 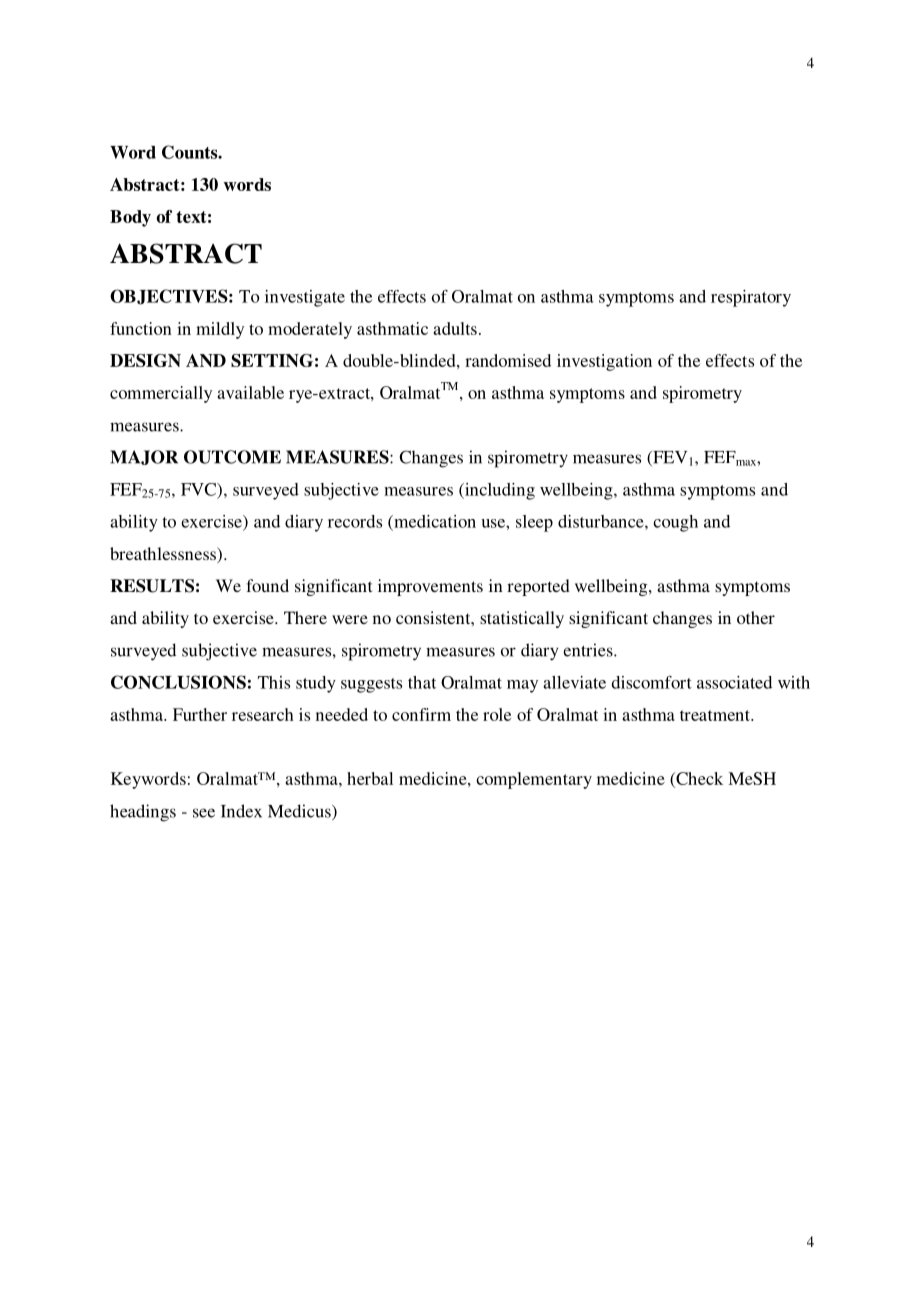 I want to click on other, so click(x=756, y=617).
